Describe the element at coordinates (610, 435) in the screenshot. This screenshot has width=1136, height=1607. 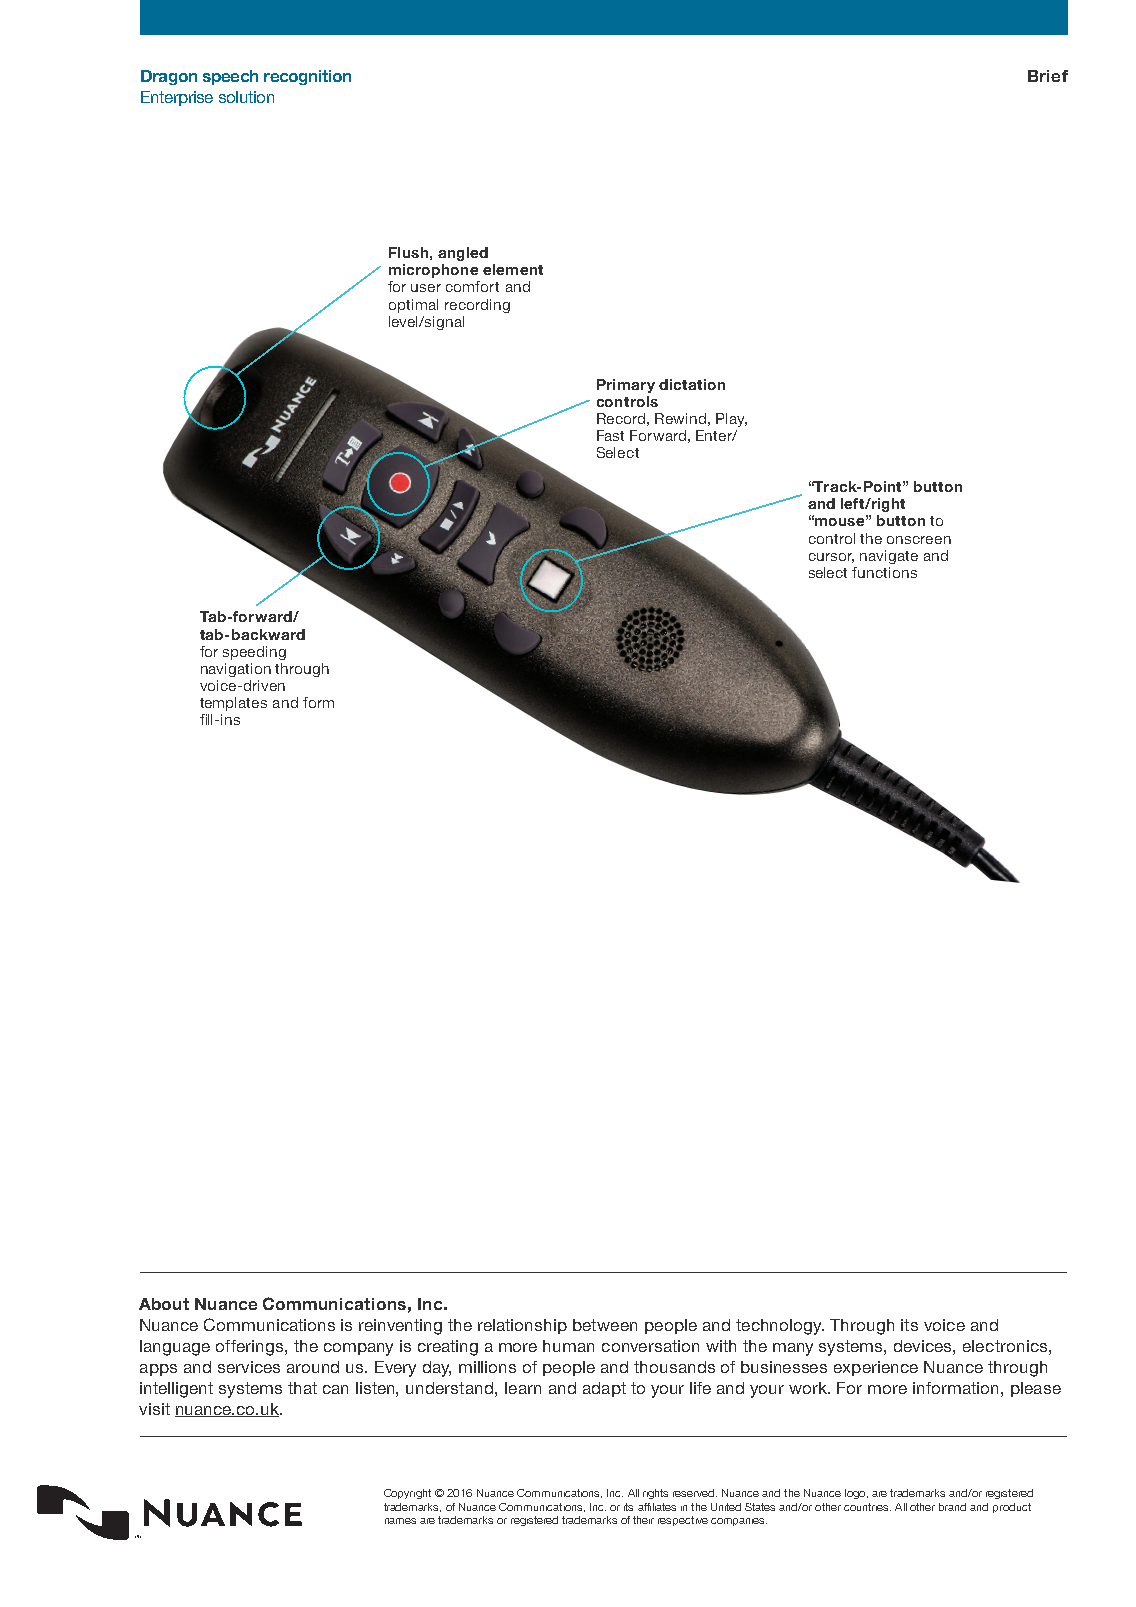
I see `Fast` at that location.
